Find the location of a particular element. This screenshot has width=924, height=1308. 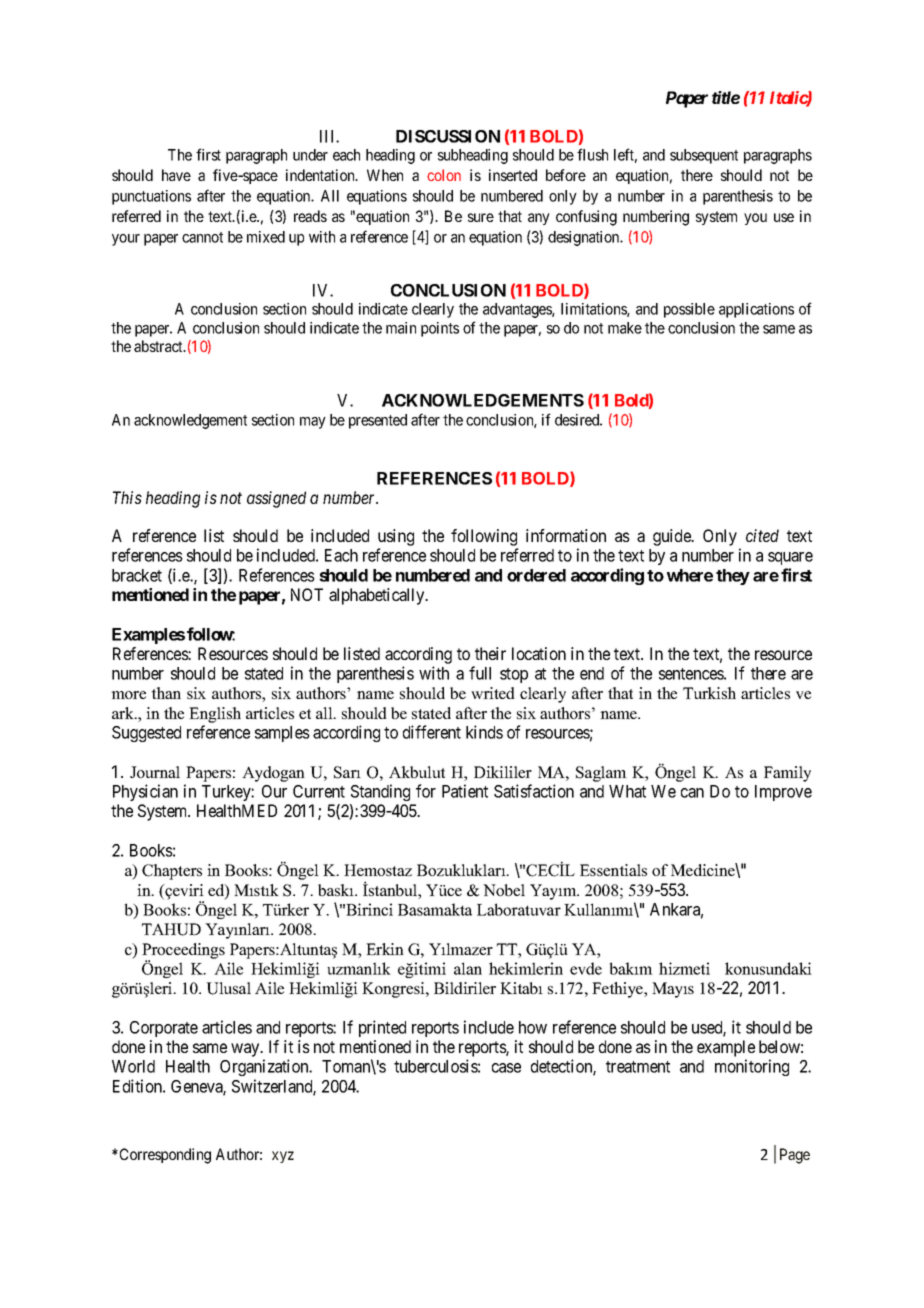

their is located at coordinates (490, 653).
